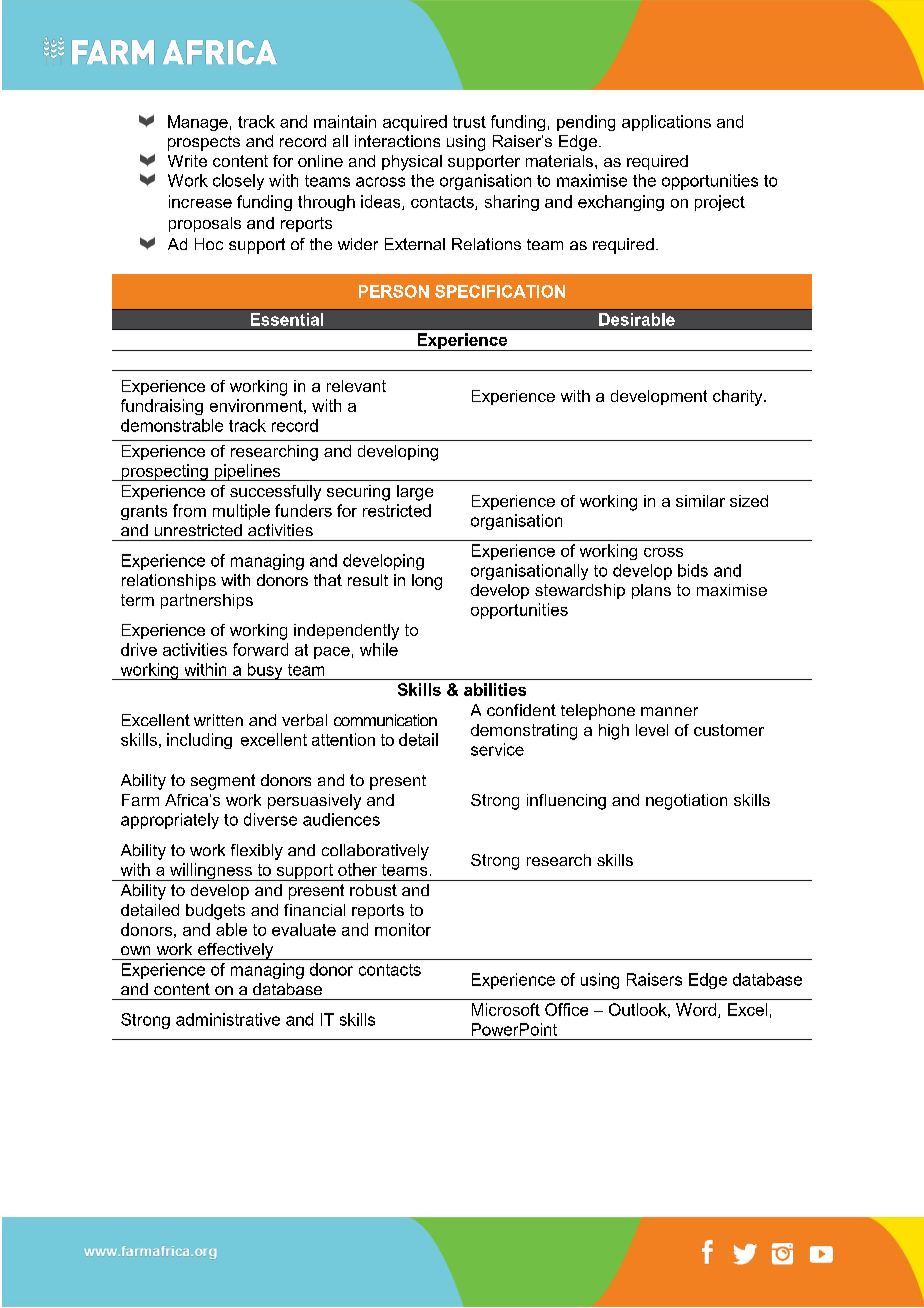 The image size is (924, 1308). I want to click on prospects, so click(204, 143).
